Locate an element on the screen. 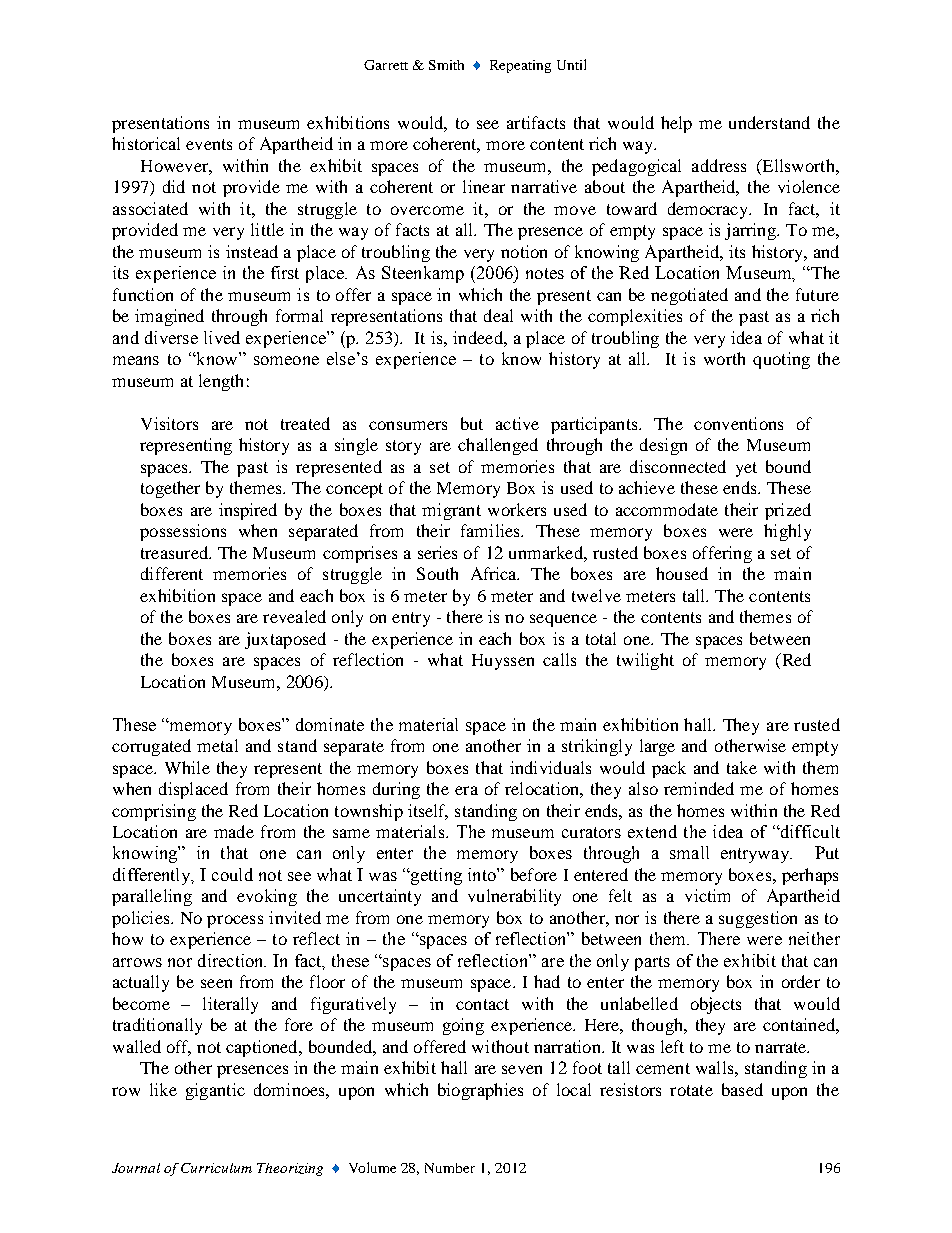  take is located at coordinates (742, 767).
